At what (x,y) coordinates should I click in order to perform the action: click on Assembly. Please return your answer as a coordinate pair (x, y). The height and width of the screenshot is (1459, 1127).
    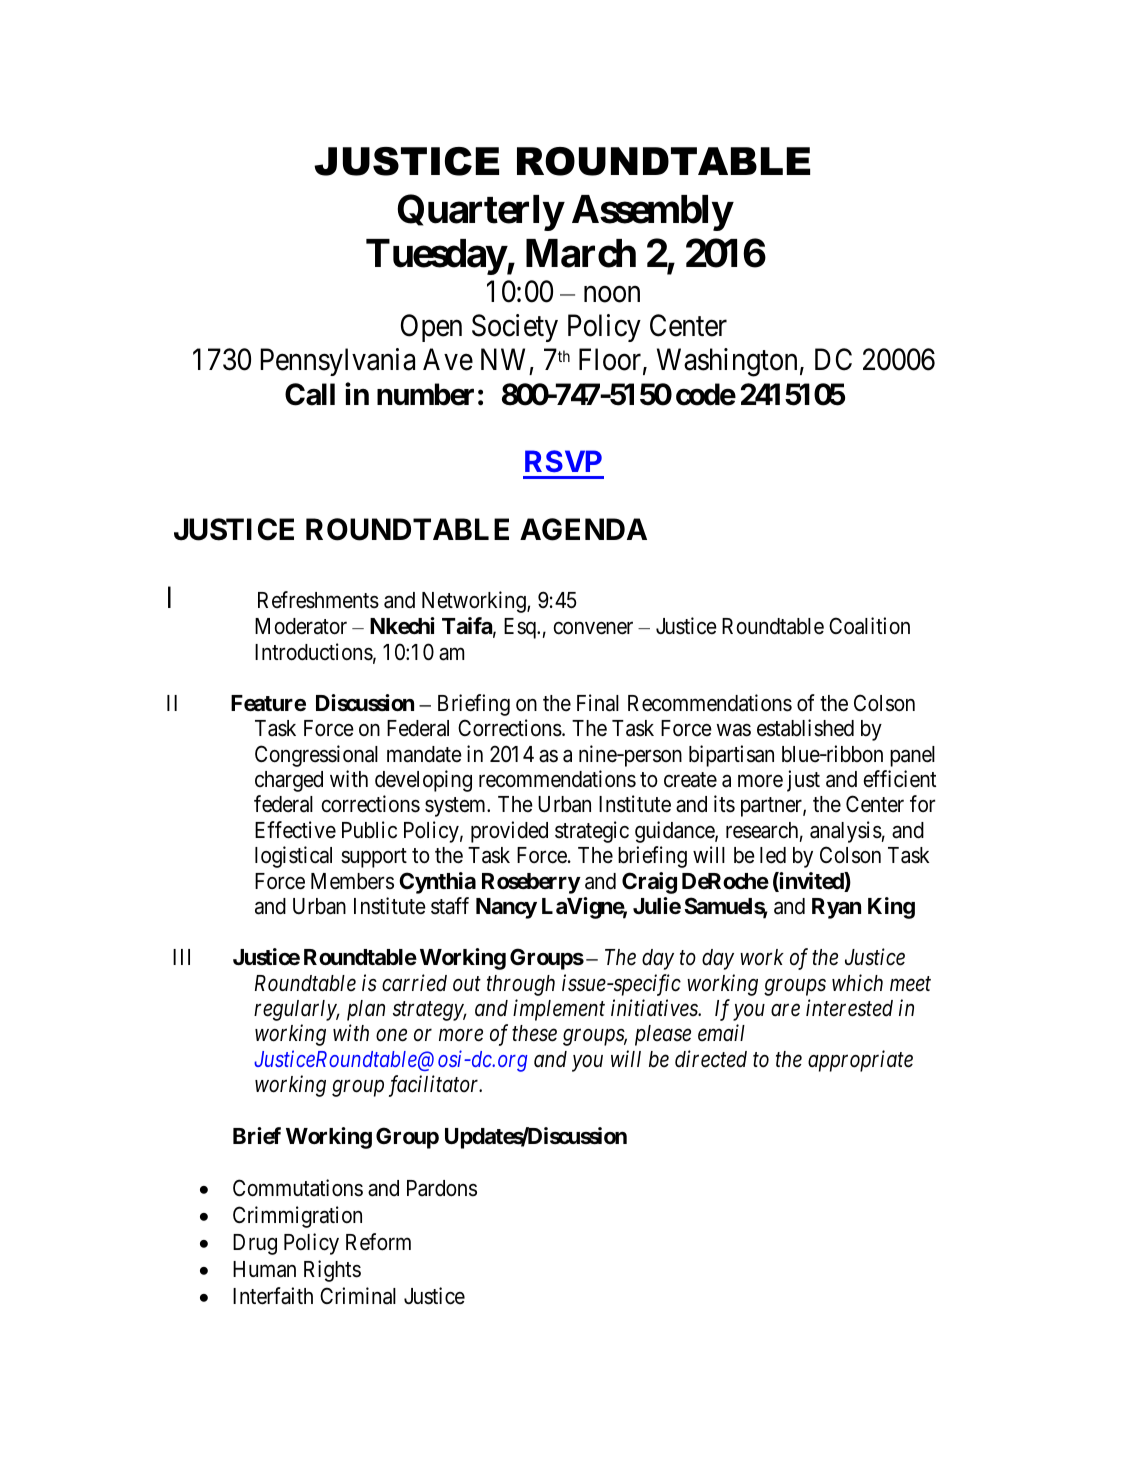
    Looking at the image, I should click on (652, 213).
